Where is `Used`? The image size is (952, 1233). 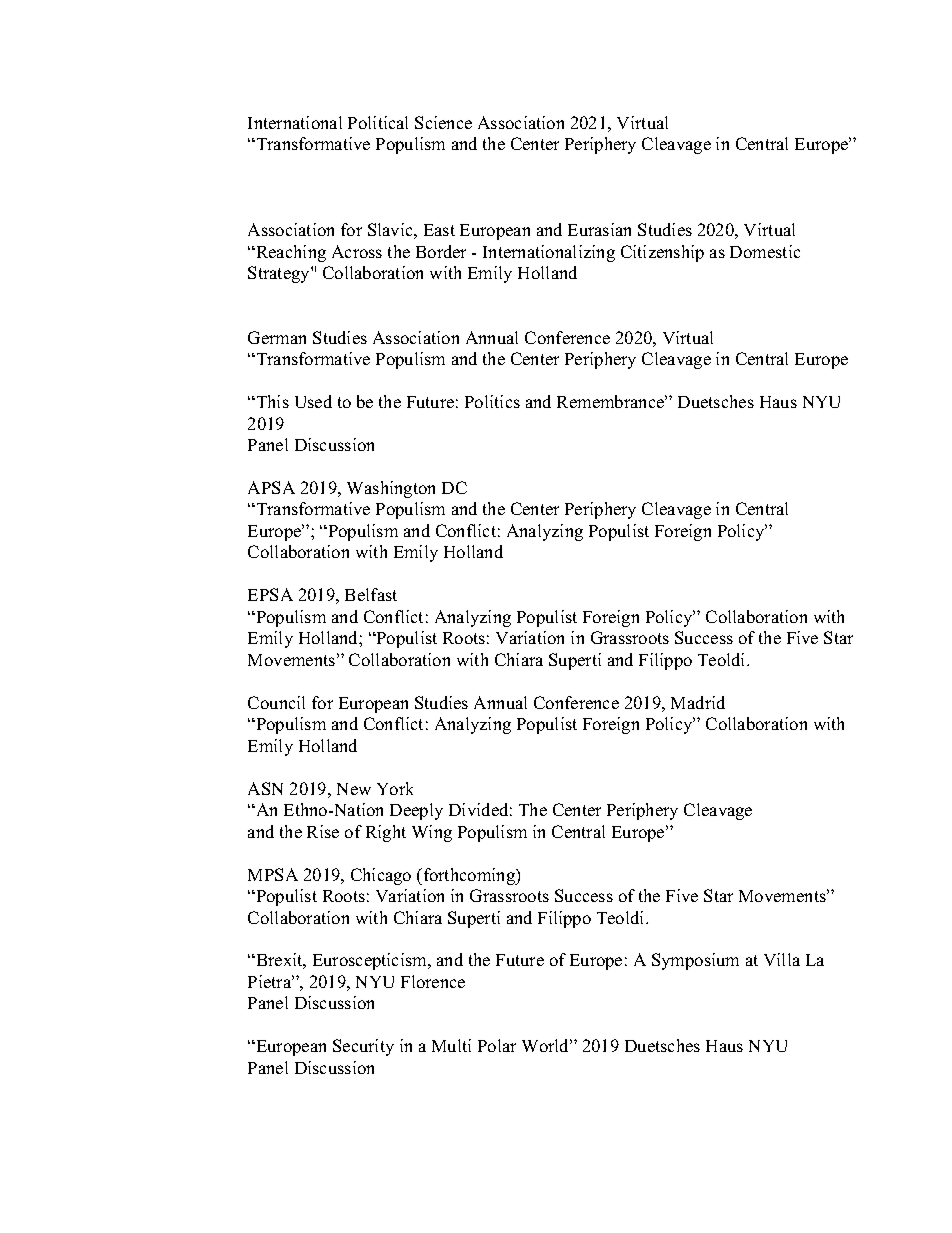
Used is located at coordinates (313, 401).
